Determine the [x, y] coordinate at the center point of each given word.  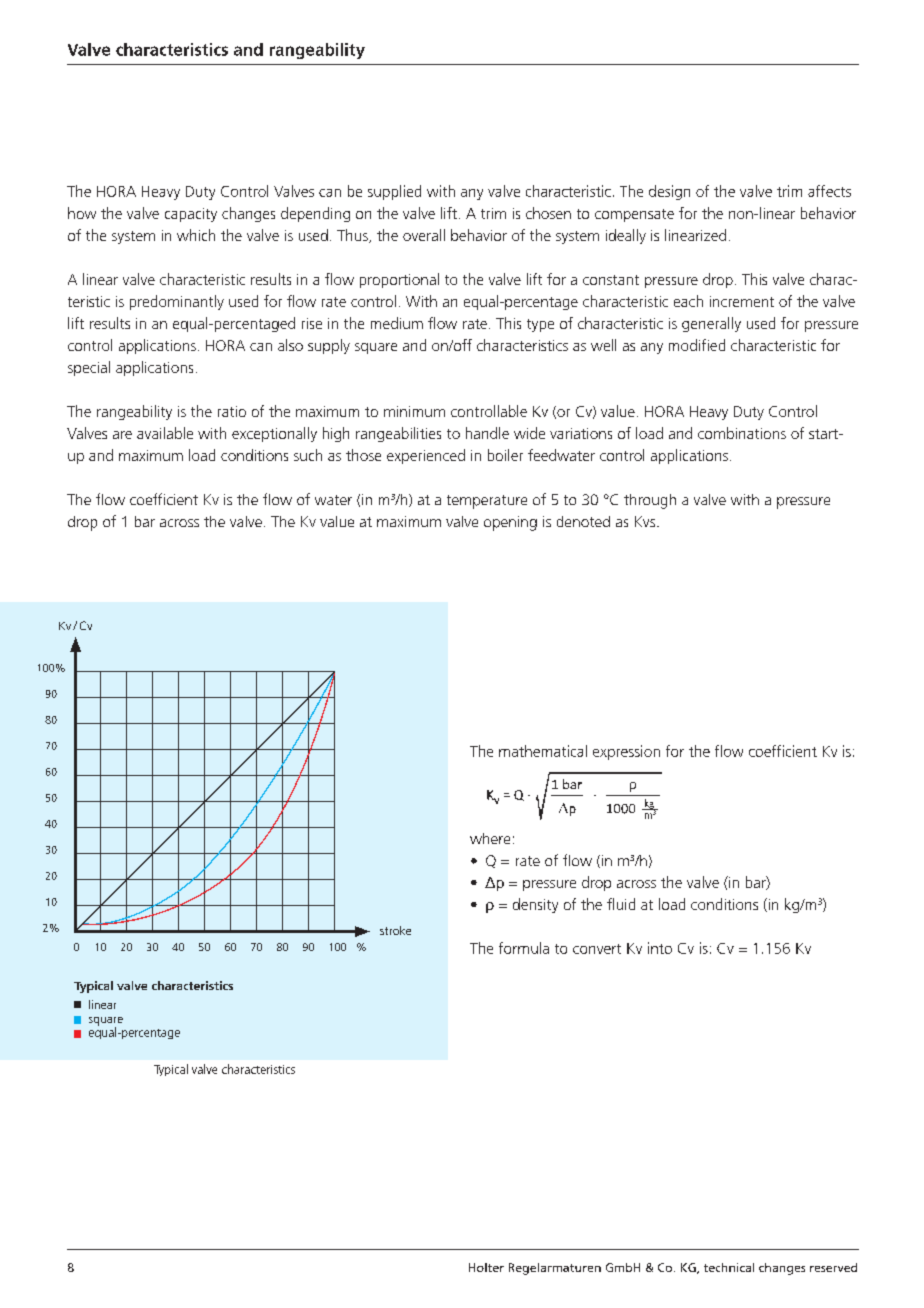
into [660, 948]
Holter [486, 1267]
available [165, 433]
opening [510, 523]
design [669, 192]
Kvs [646, 521]
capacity [191, 215]
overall [424, 235]
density [535, 905]
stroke [395, 930]
